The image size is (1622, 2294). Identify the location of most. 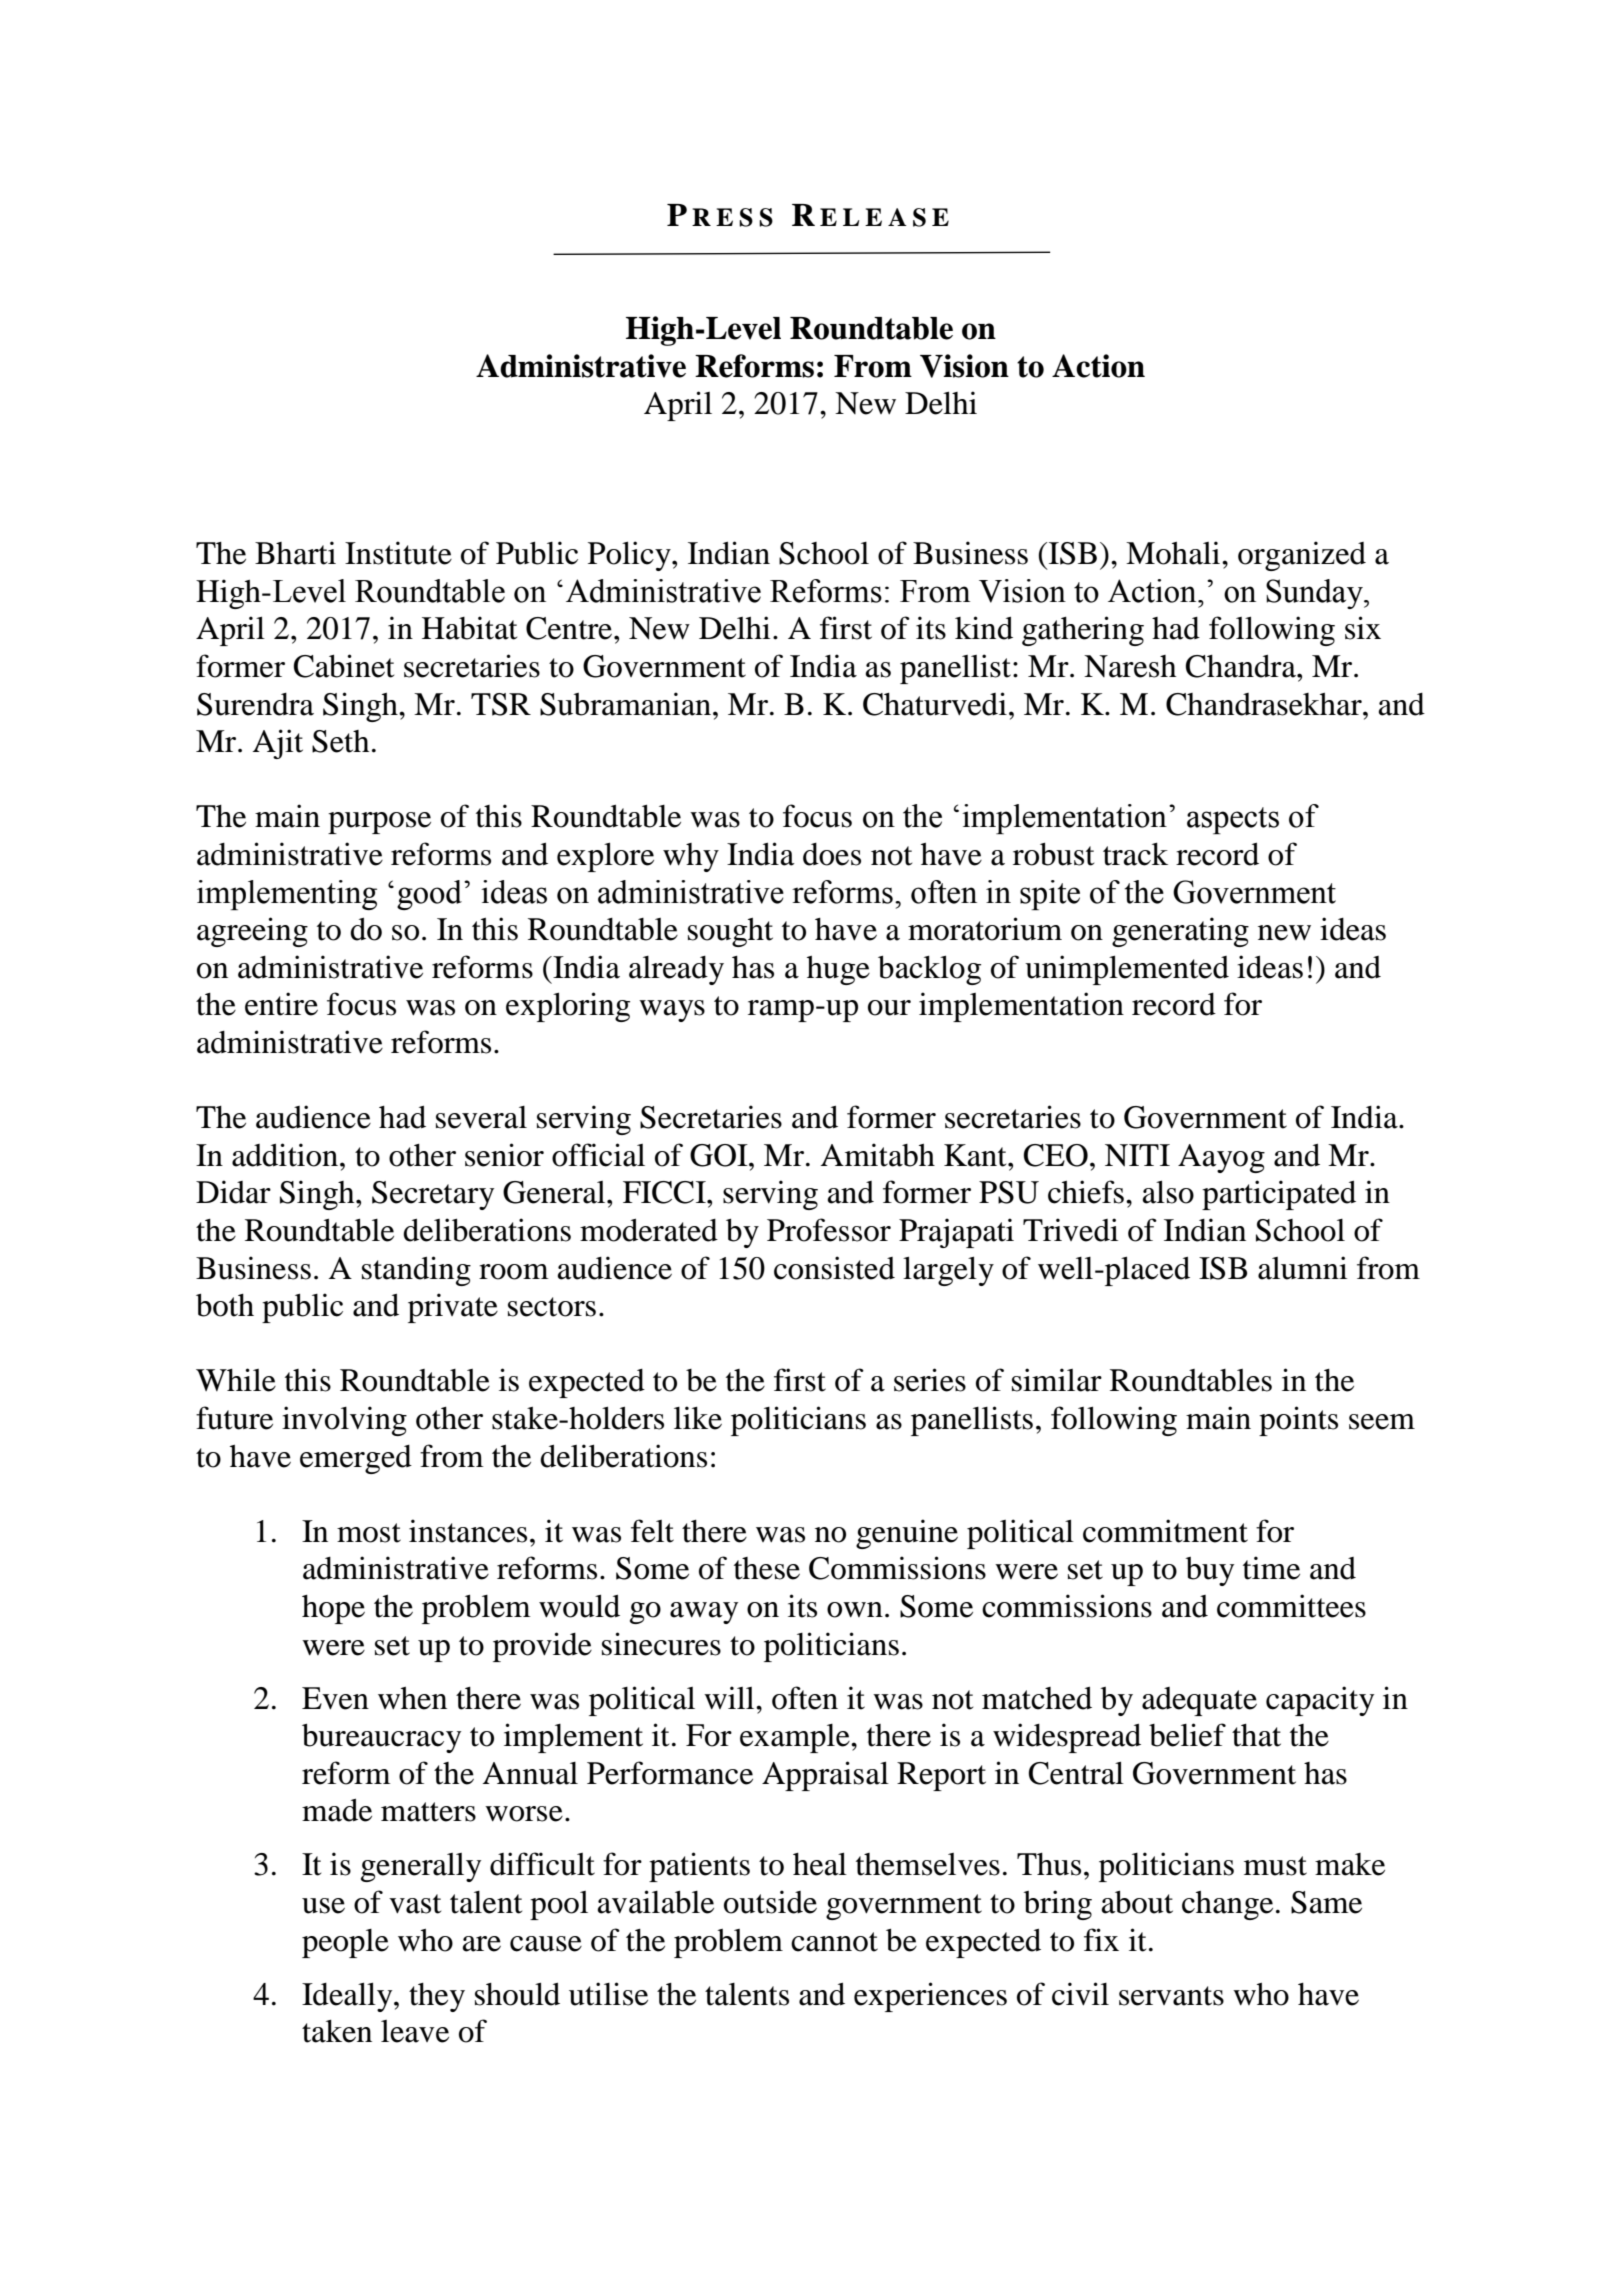
(369, 1533).
